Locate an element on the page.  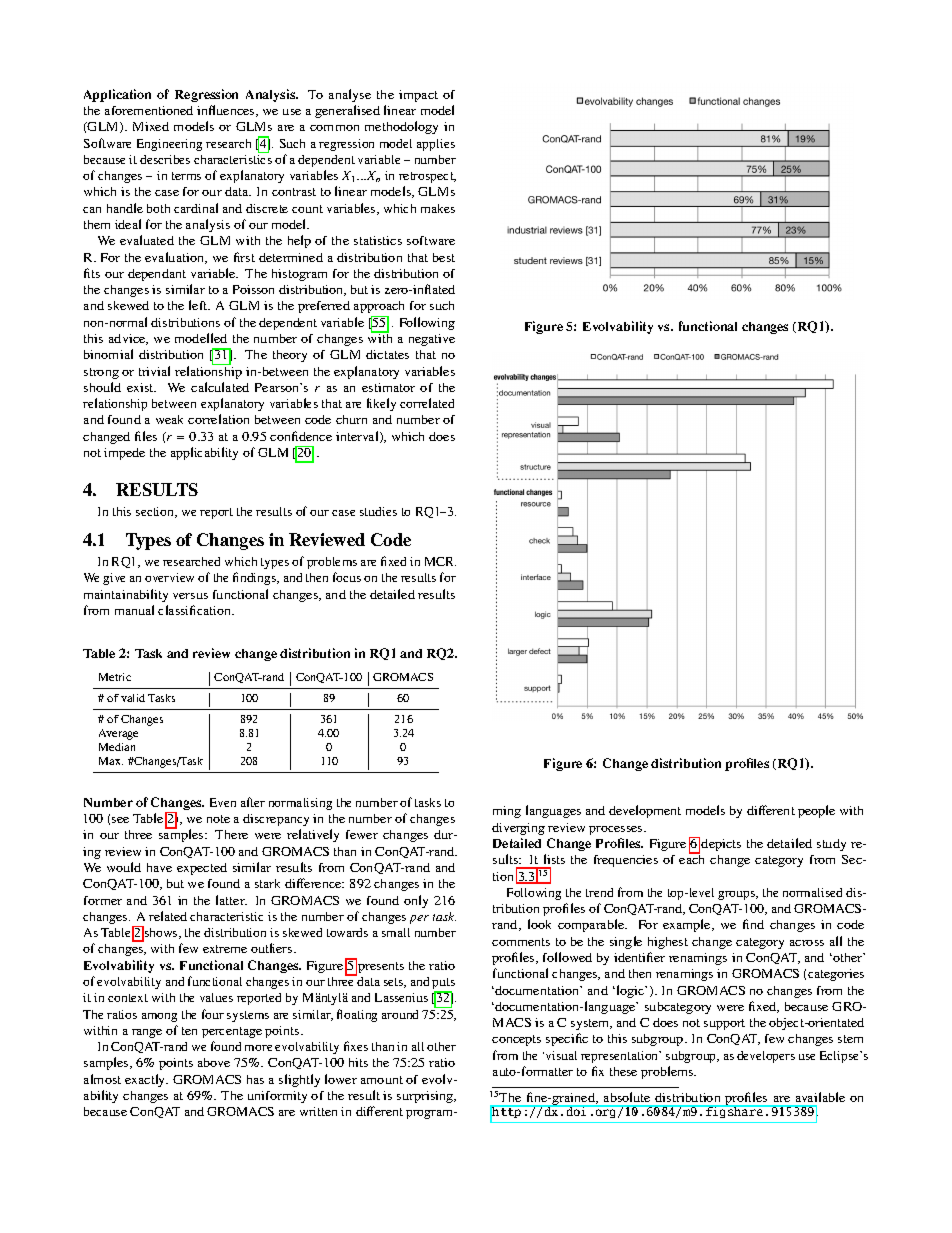
applies is located at coordinates (436, 145).
